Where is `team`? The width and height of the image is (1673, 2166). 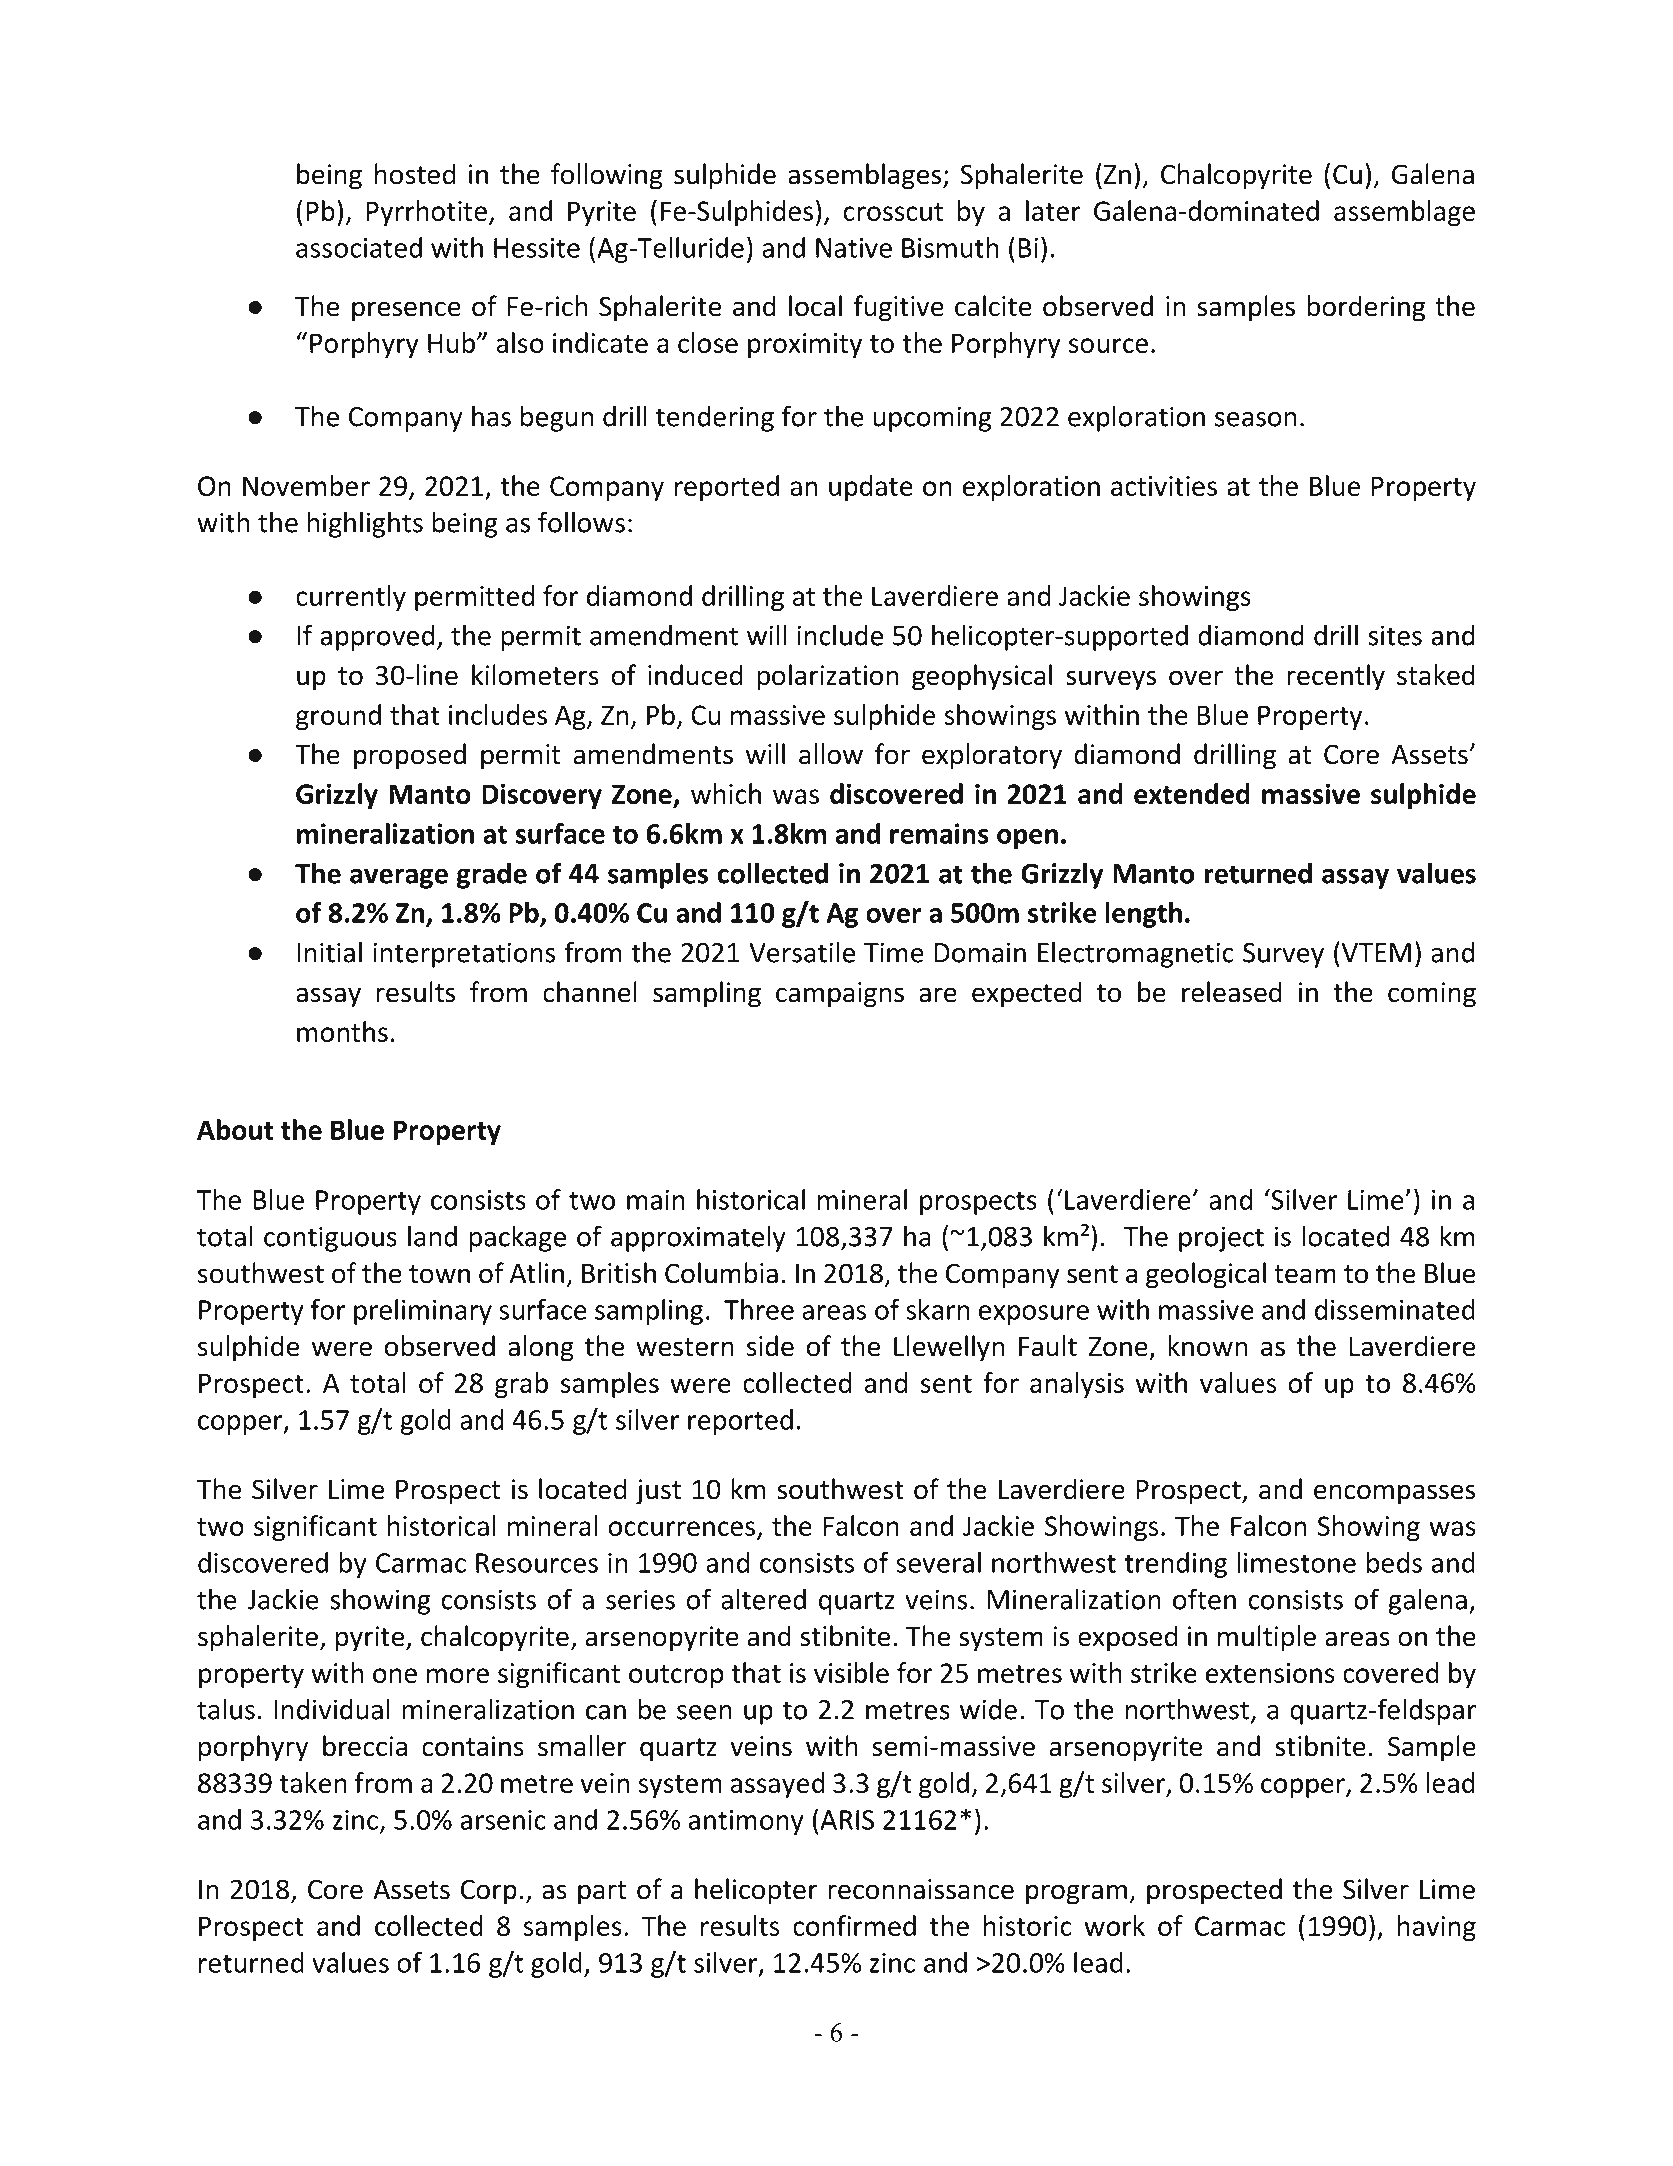
team is located at coordinates (1305, 1274).
